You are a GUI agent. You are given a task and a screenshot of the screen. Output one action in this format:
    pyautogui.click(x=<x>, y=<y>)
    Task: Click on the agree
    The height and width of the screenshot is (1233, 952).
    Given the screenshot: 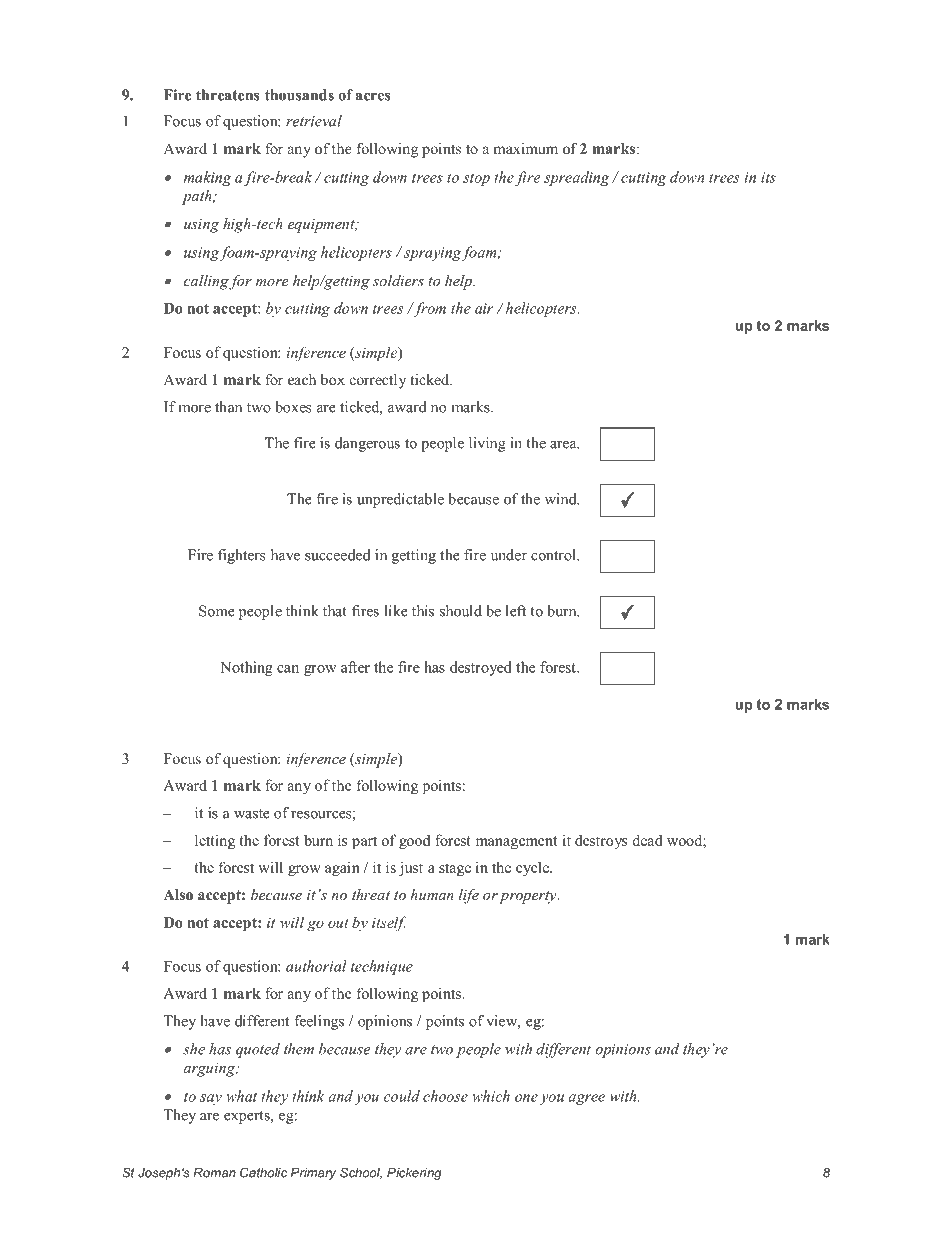 What is the action you would take?
    pyautogui.click(x=586, y=1099)
